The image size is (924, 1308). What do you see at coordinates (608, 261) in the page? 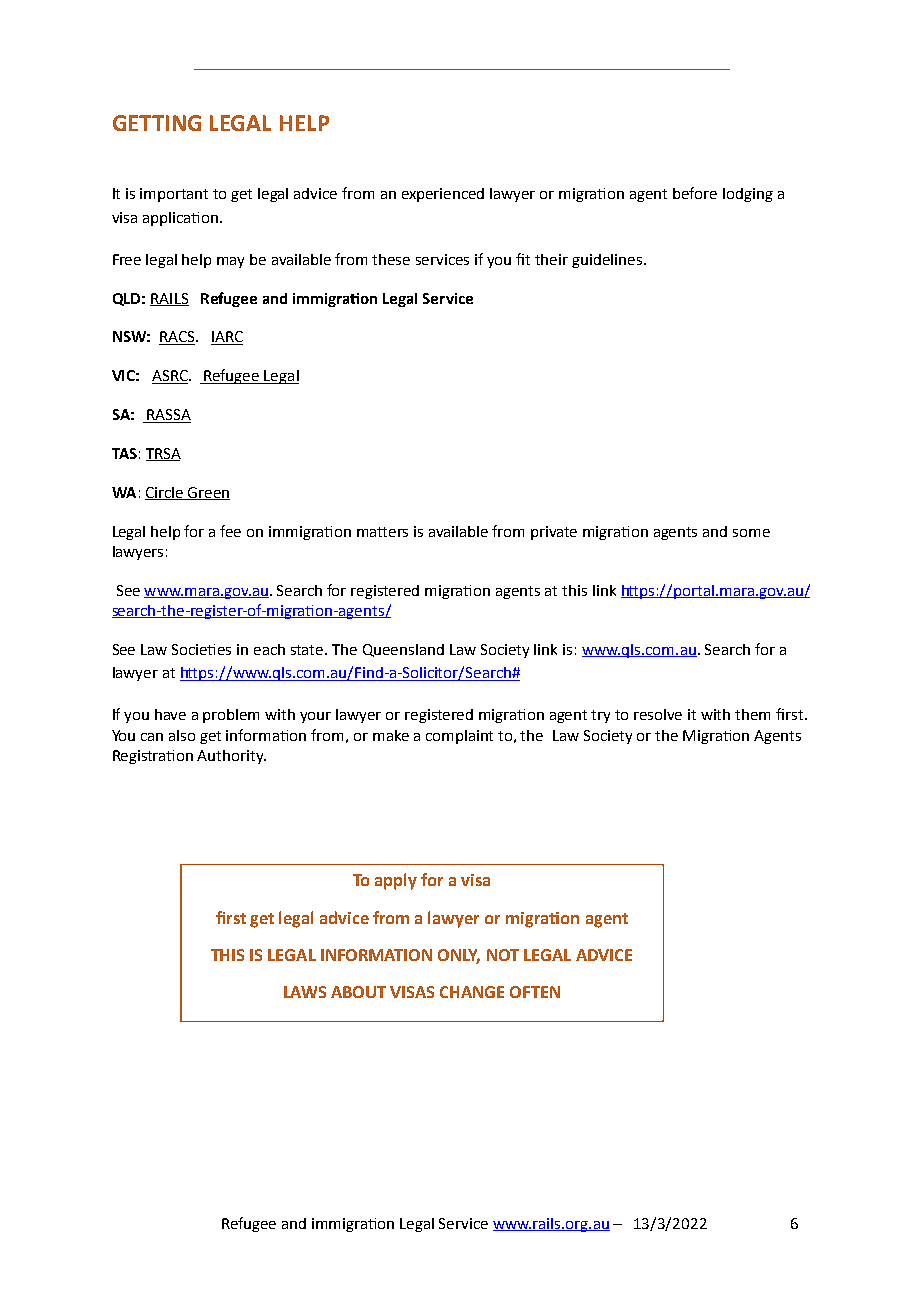
I see `guidelines` at bounding box center [608, 261].
